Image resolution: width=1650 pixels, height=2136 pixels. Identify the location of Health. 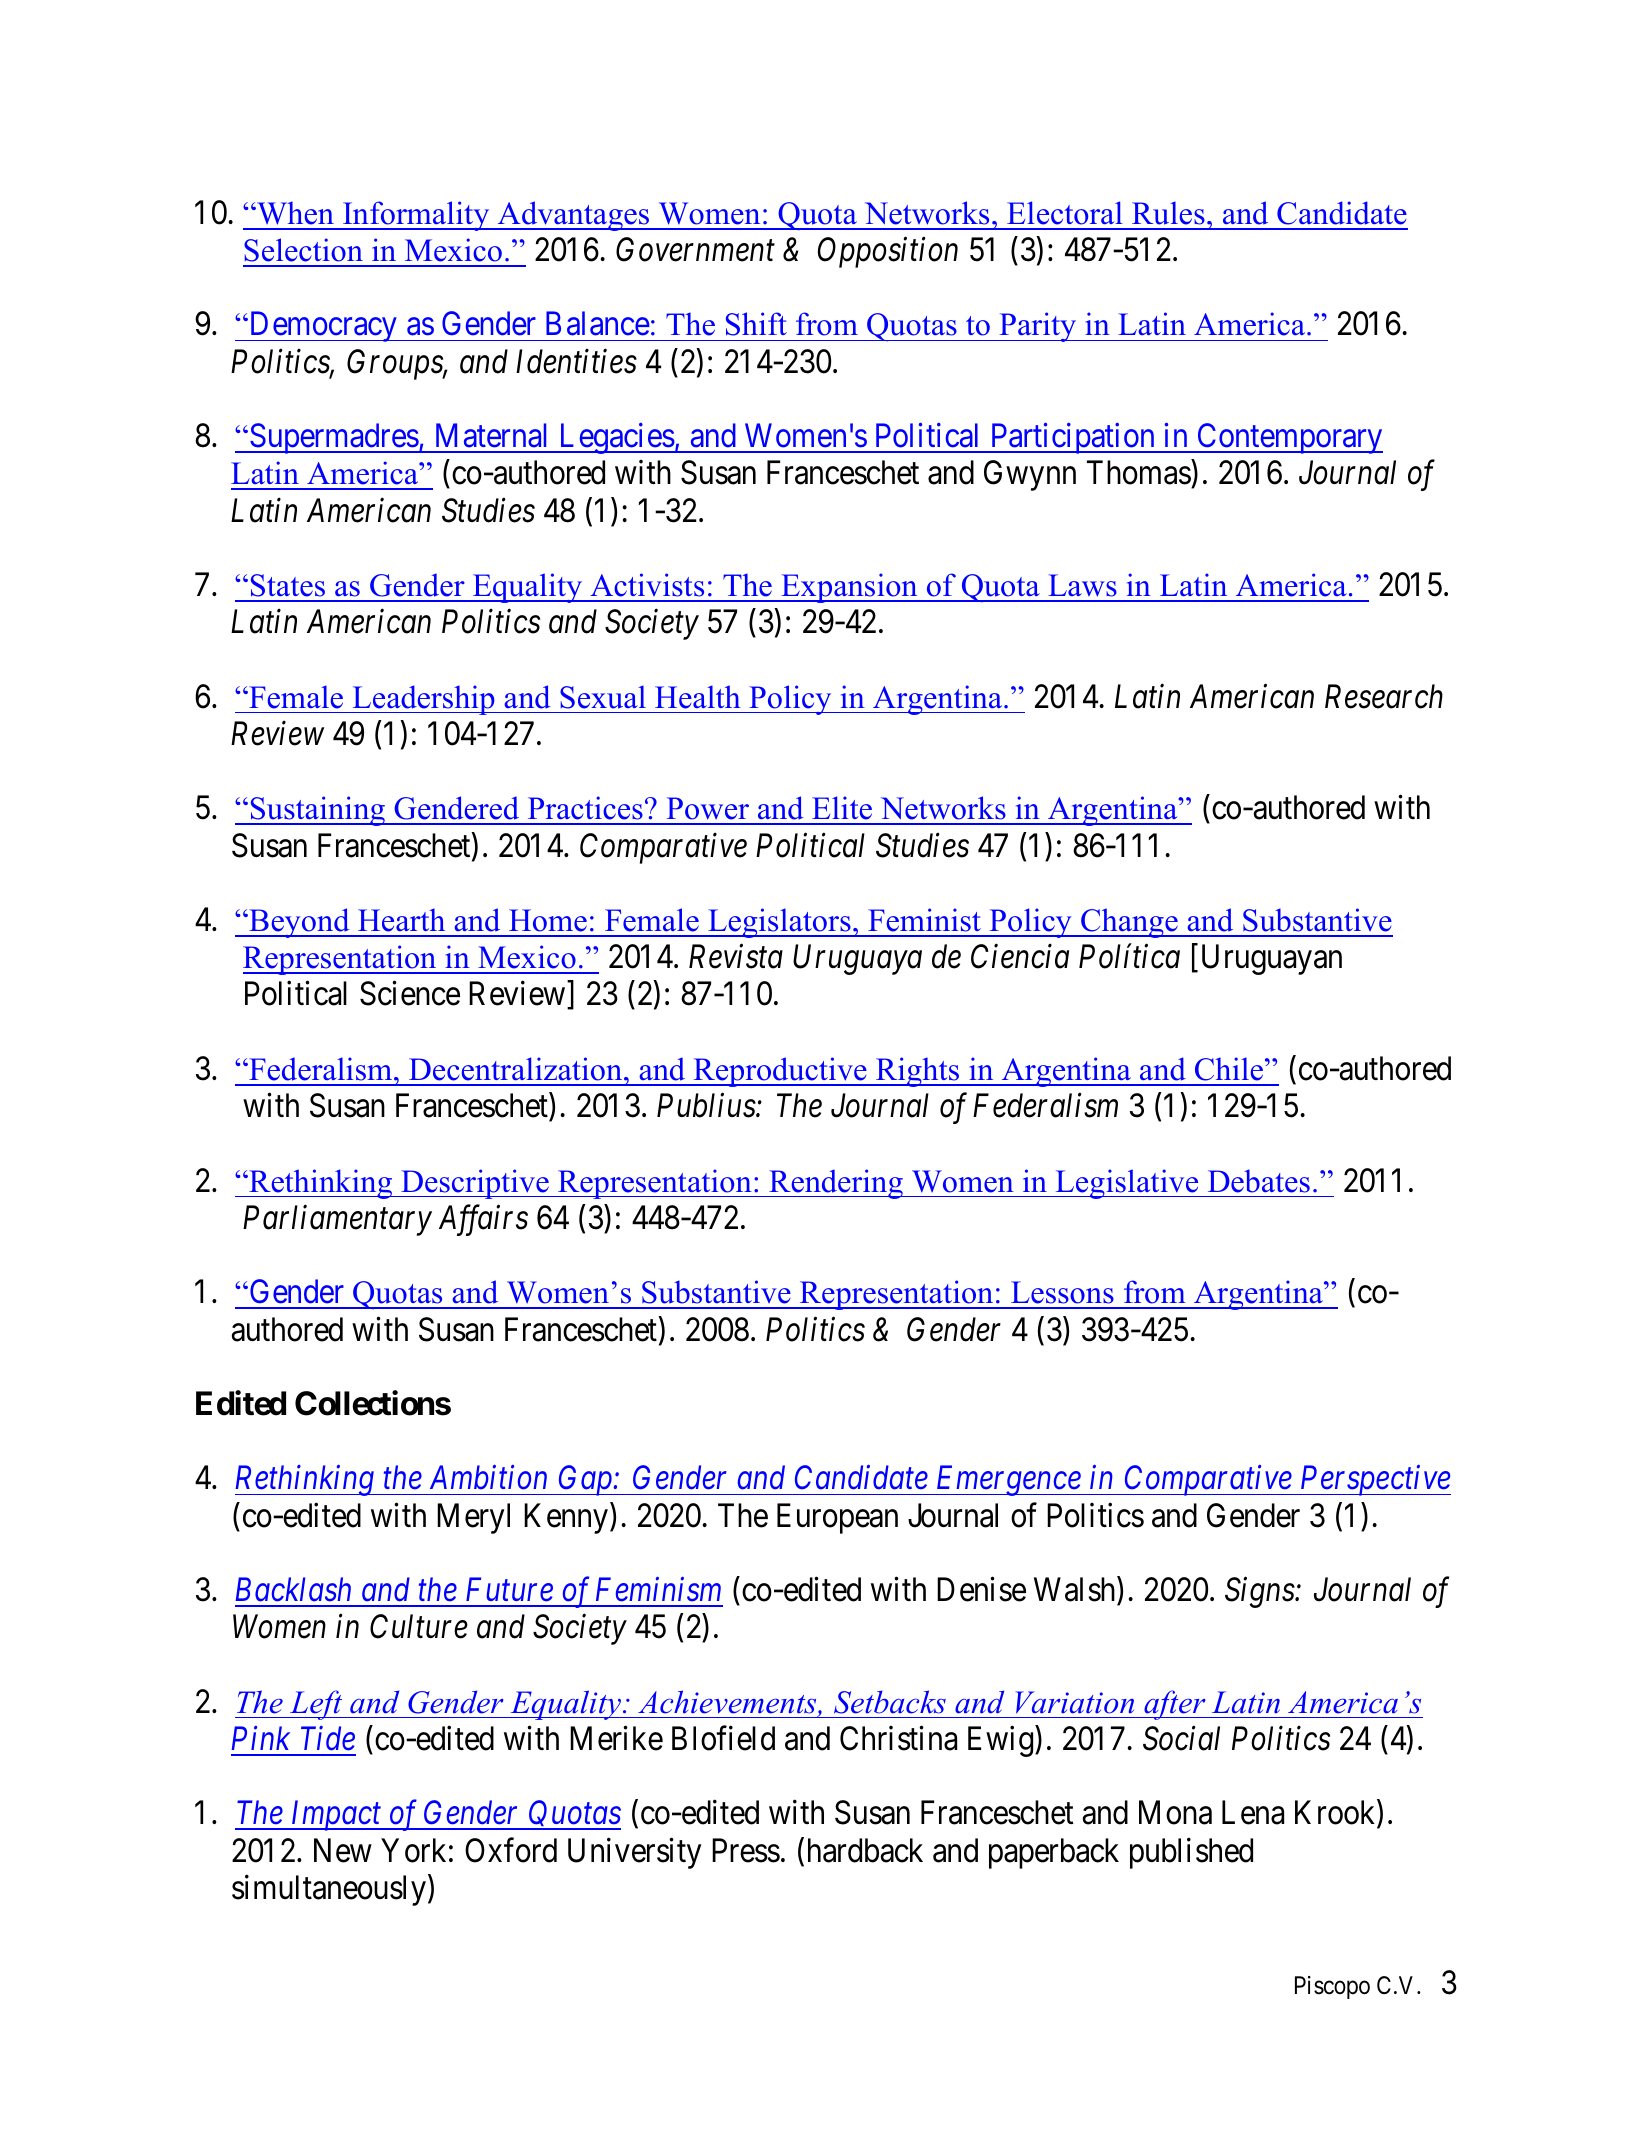
(697, 697).
